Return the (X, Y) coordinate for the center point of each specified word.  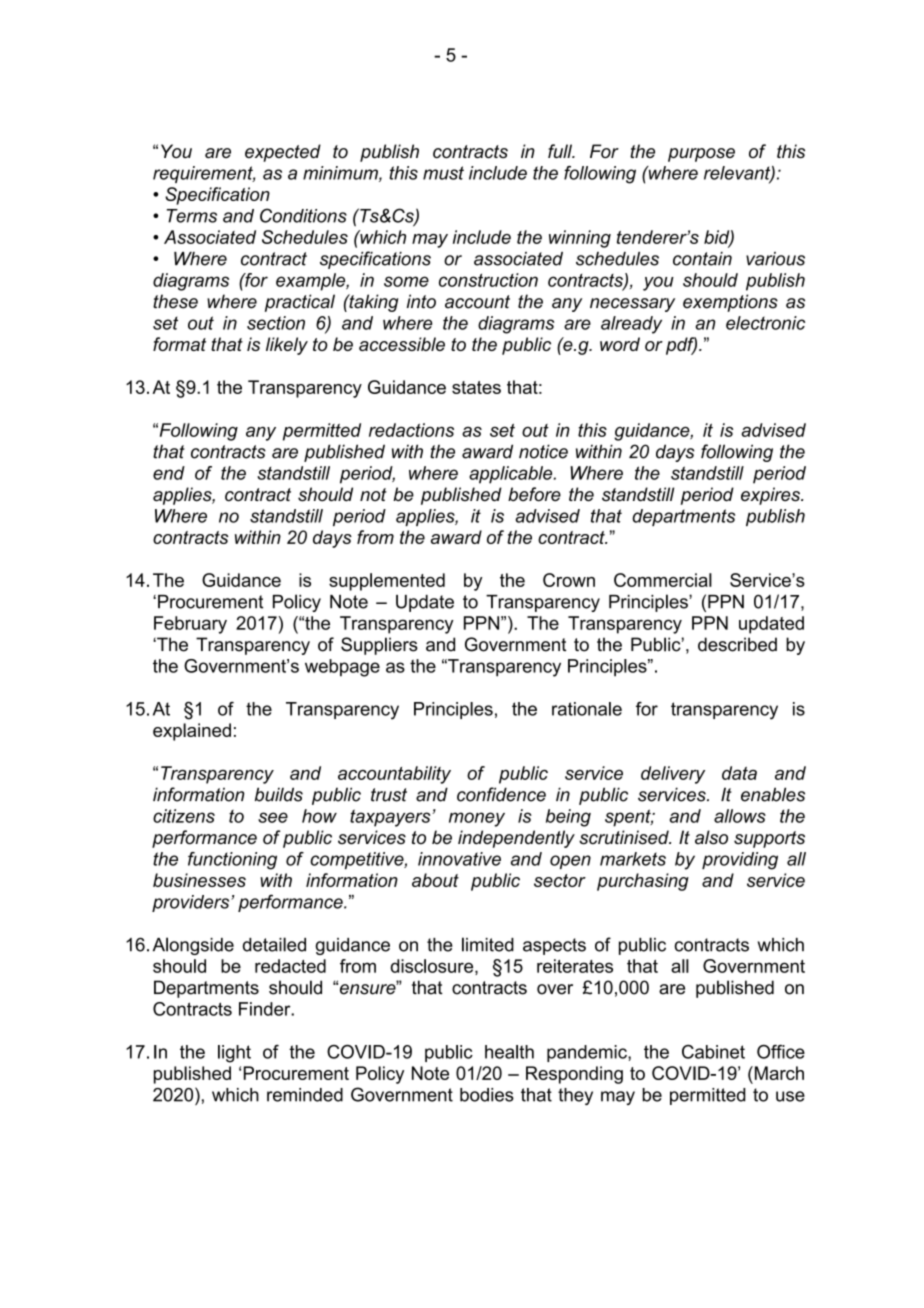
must (443, 173)
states (476, 387)
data (739, 773)
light (234, 1054)
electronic (765, 323)
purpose (701, 155)
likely (287, 346)
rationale (587, 709)
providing (740, 861)
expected (283, 153)
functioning (232, 861)
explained (192, 732)
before (534, 494)
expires (771, 496)
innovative (459, 859)
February (190, 625)
